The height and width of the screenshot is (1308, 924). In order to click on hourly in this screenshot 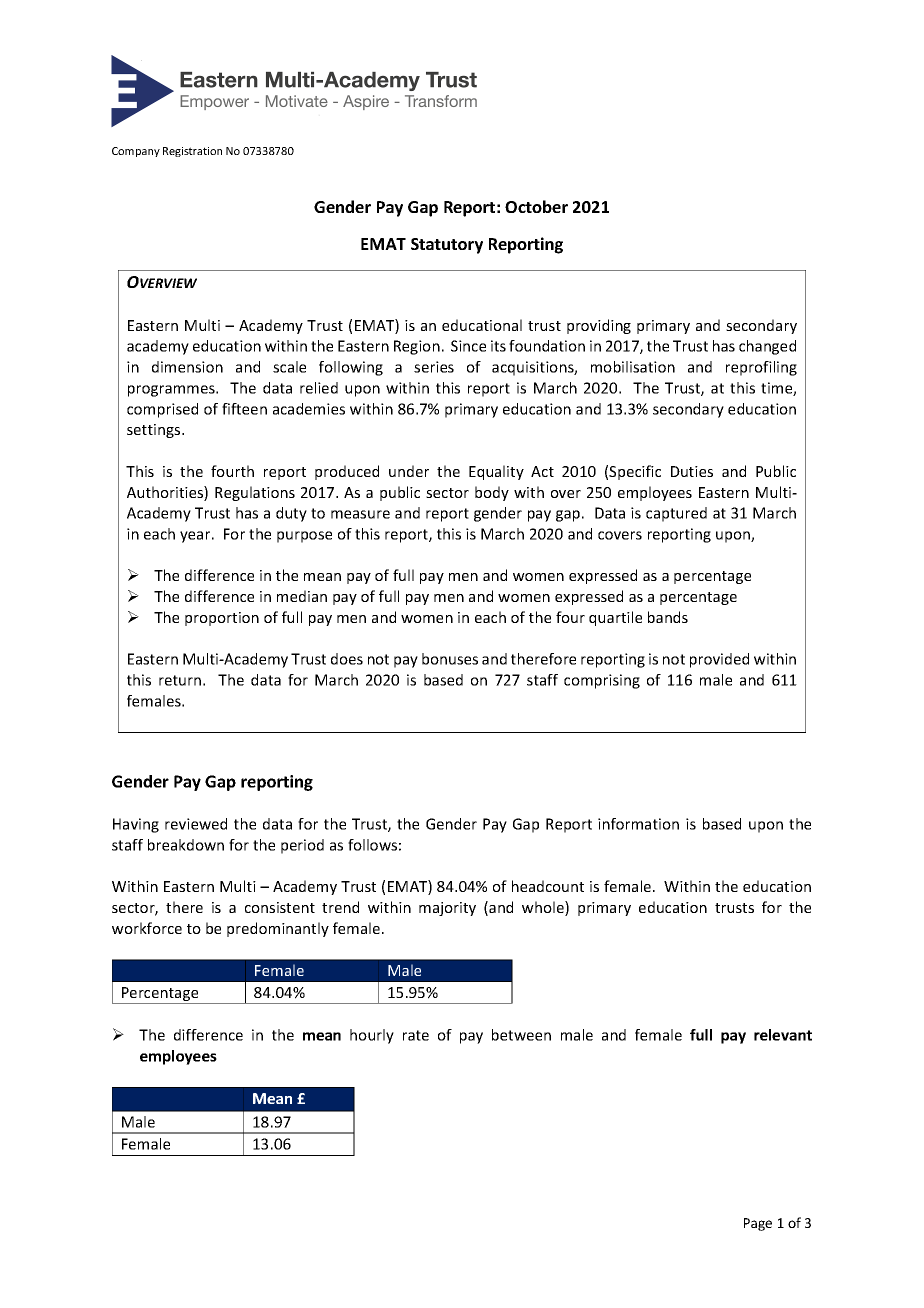, I will do `click(372, 1036)`.
